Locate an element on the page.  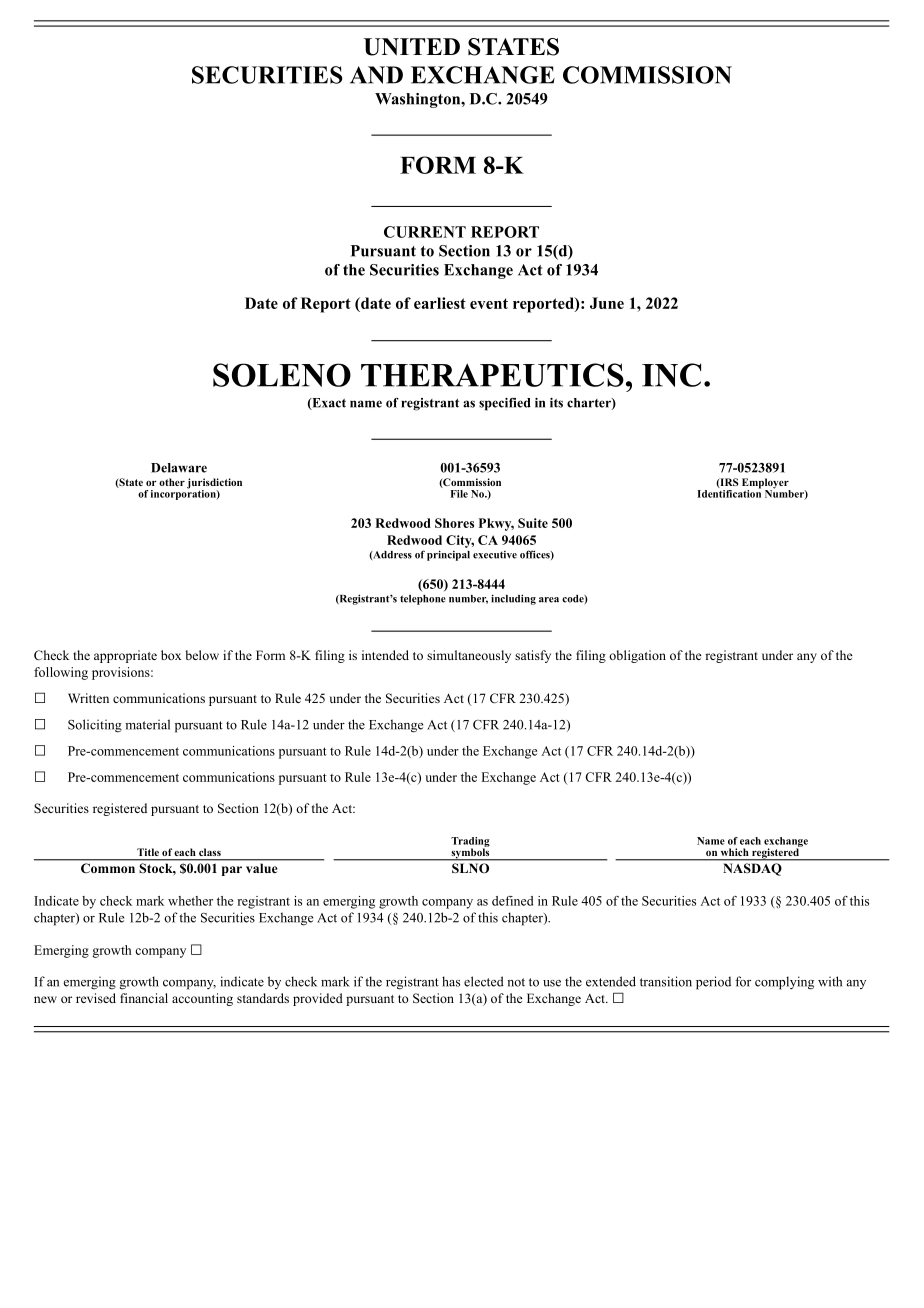
has is located at coordinates (451, 981).
